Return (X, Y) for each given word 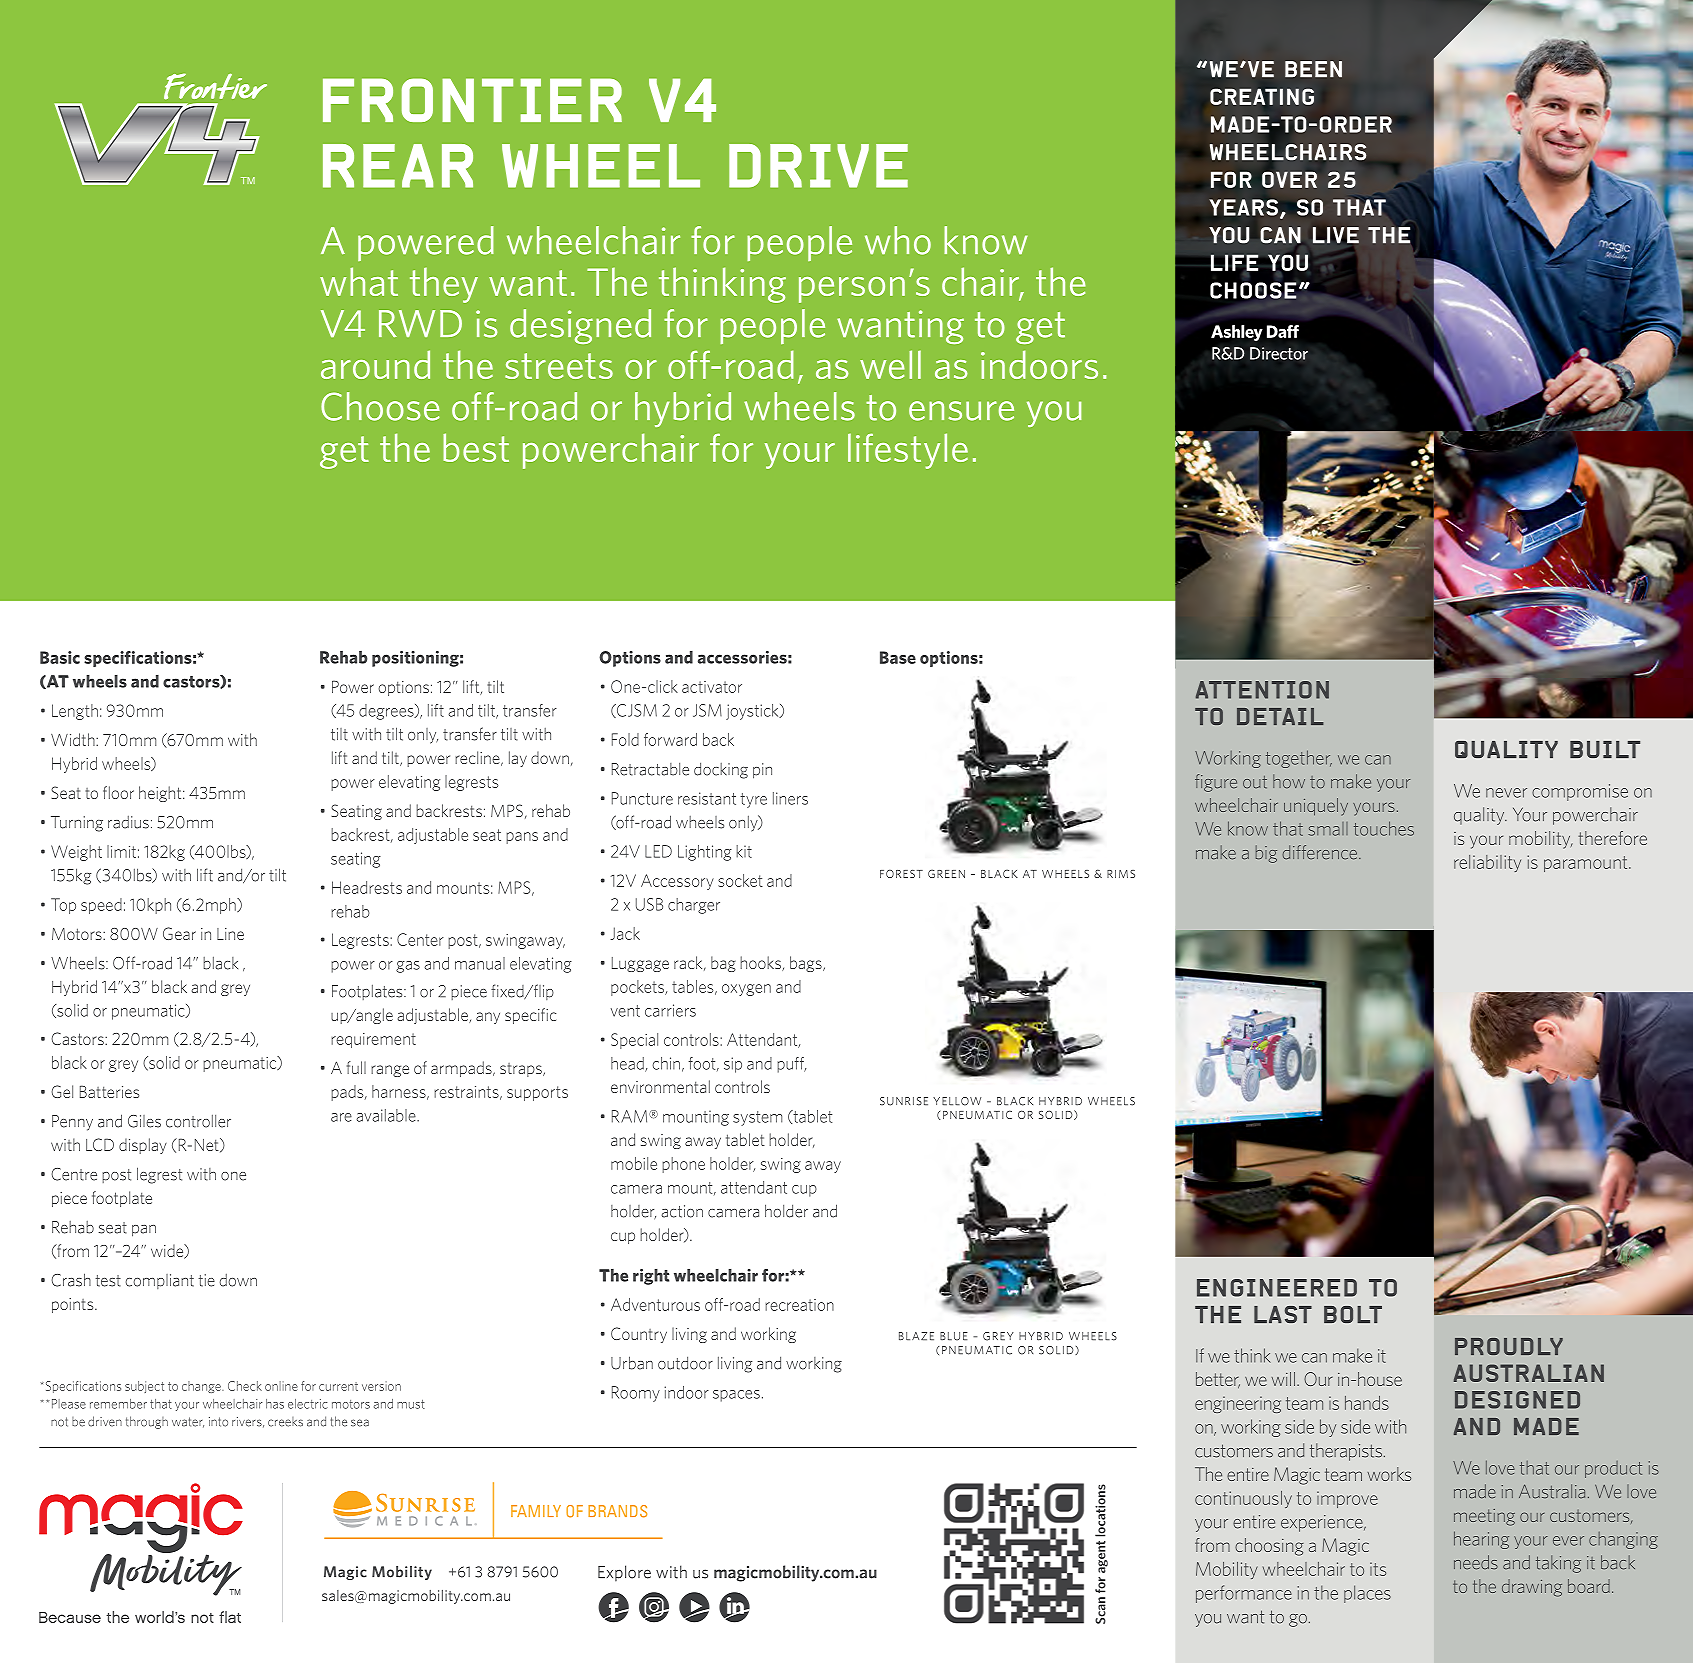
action (682, 1211)
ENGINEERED (1277, 1288)
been (1313, 69)
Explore (624, 1573)
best (476, 447)
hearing (1481, 1540)
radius (128, 822)
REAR (398, 166)
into (218, 1422)
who (898, 240)
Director (1279, 353)
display (143, 1146)
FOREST (901, 874)
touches (1384, 828)
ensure (961, 411)
